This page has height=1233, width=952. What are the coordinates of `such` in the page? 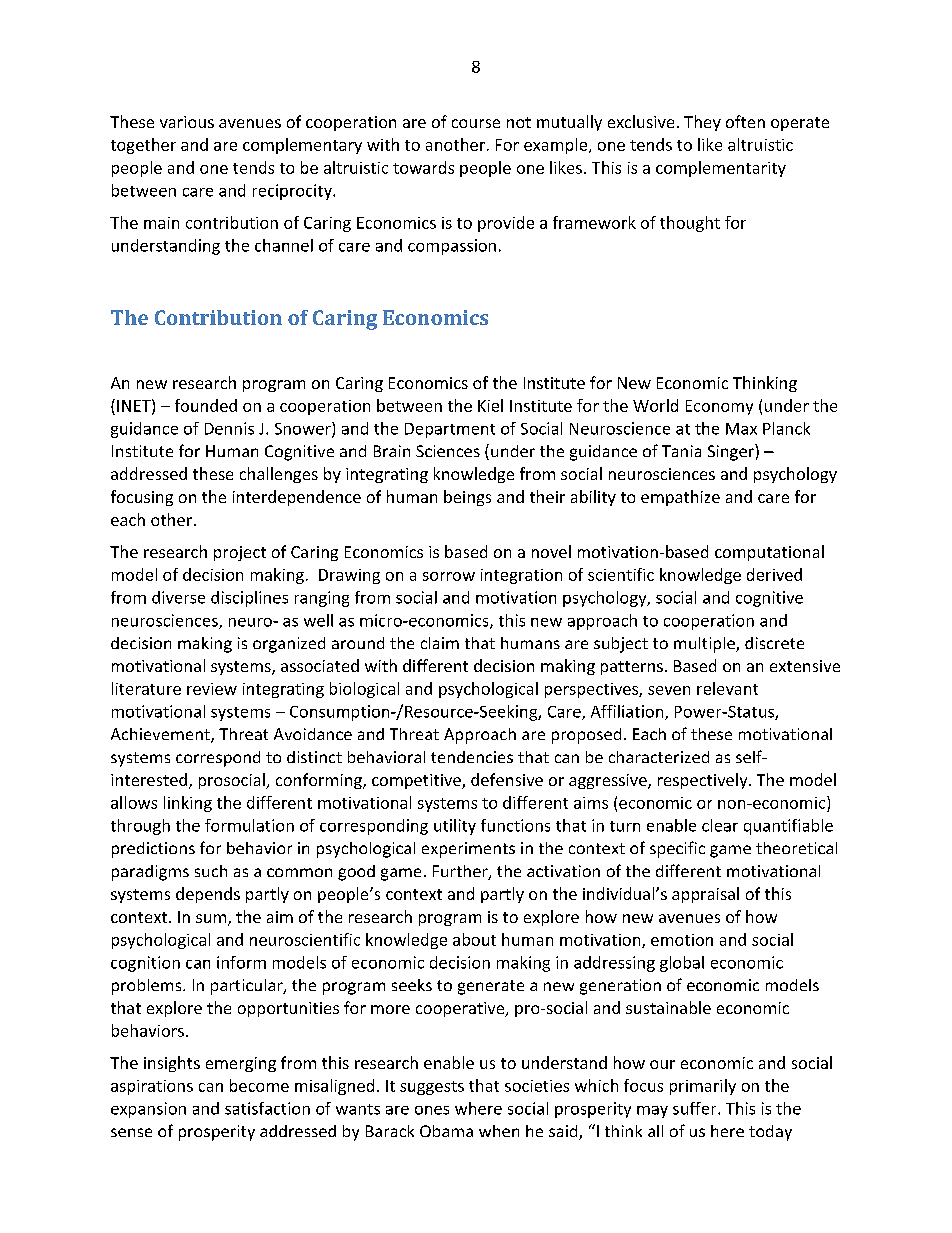 It's located at (211, 871).
